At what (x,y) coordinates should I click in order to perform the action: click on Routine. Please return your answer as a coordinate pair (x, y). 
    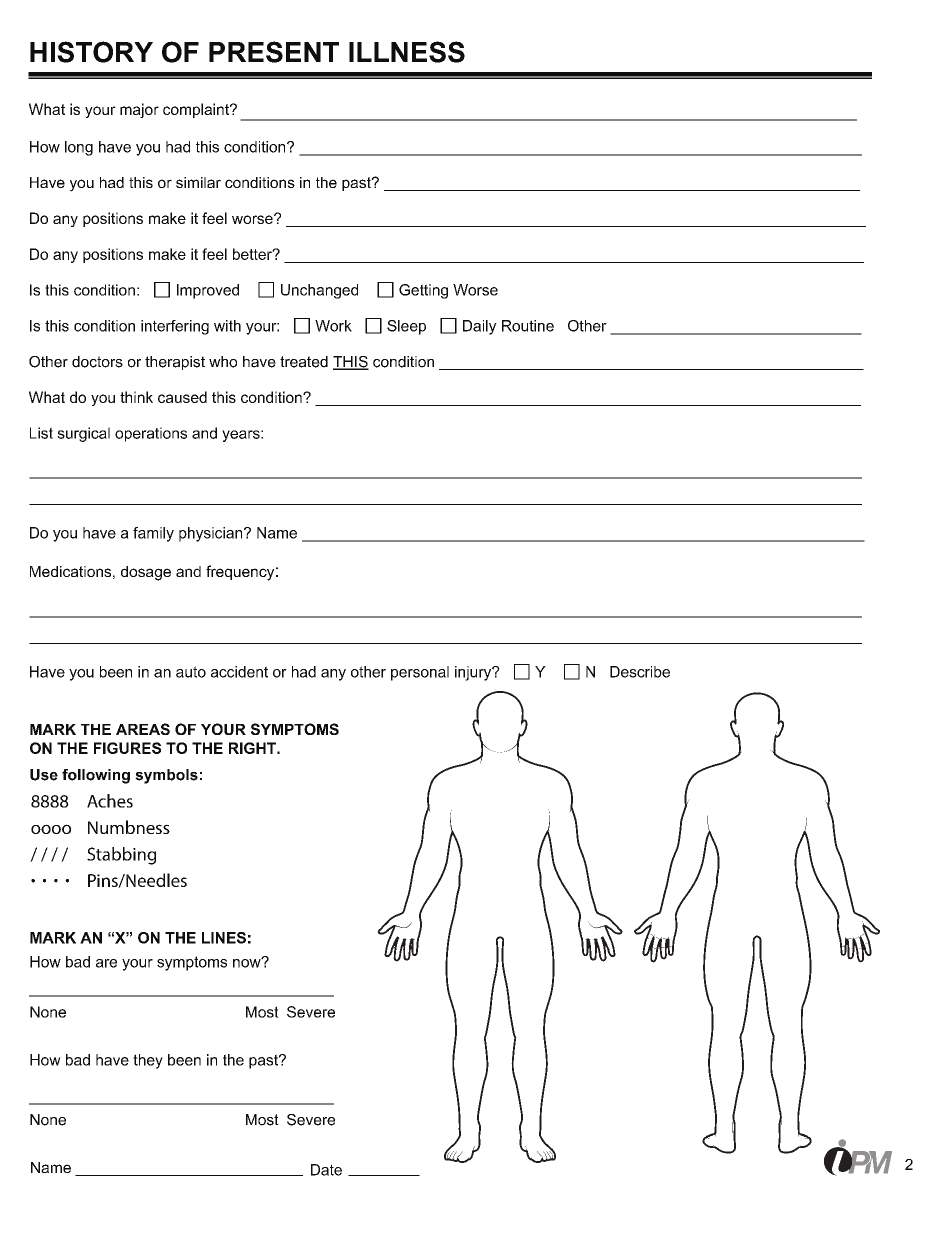
    Looking at the image, I should click on (528, 326).
